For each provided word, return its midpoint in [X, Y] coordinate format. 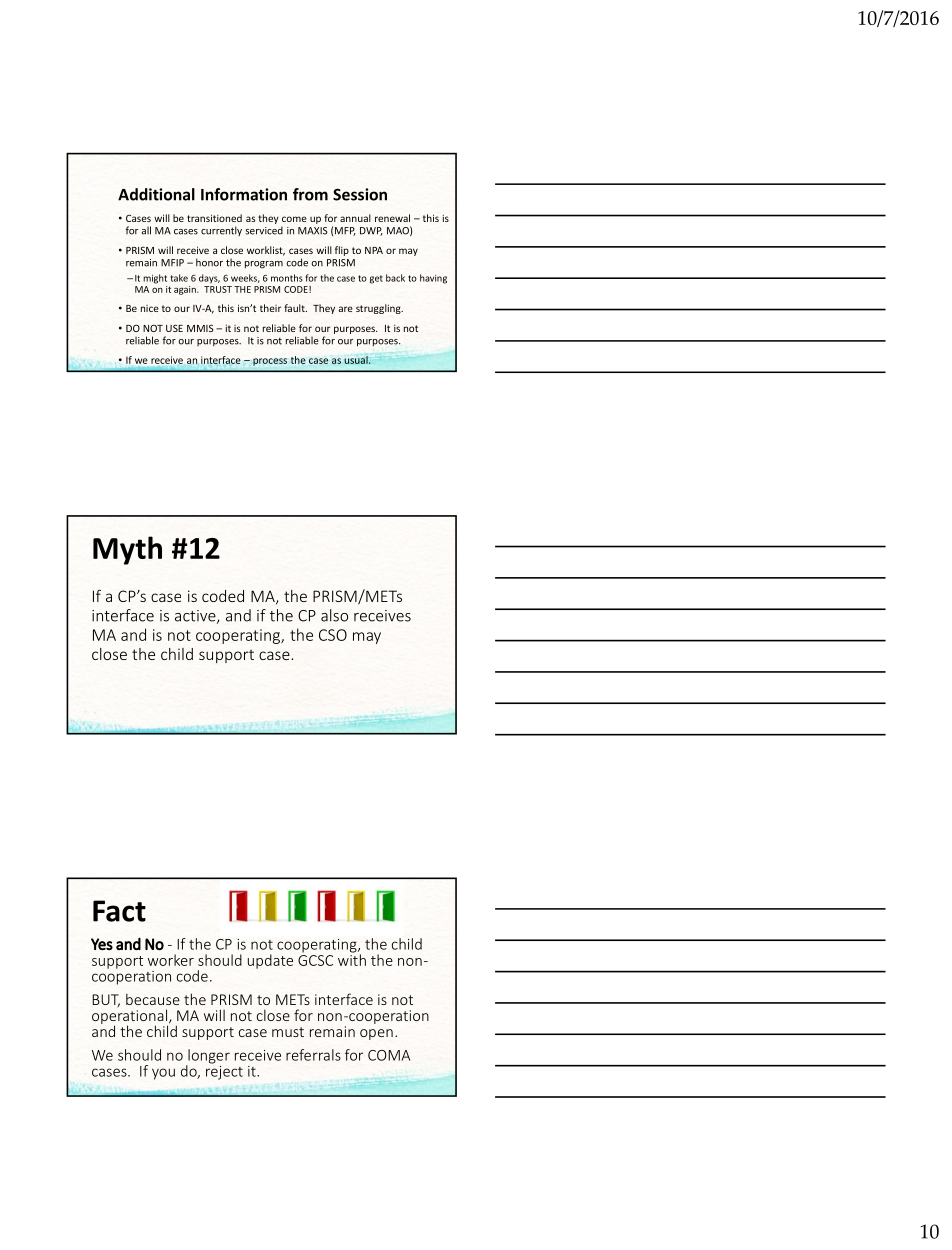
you [163, 1074]
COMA [389, 1055]
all [146, 230]
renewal [392, 218]
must [288, 1032]
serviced [264, 230]
